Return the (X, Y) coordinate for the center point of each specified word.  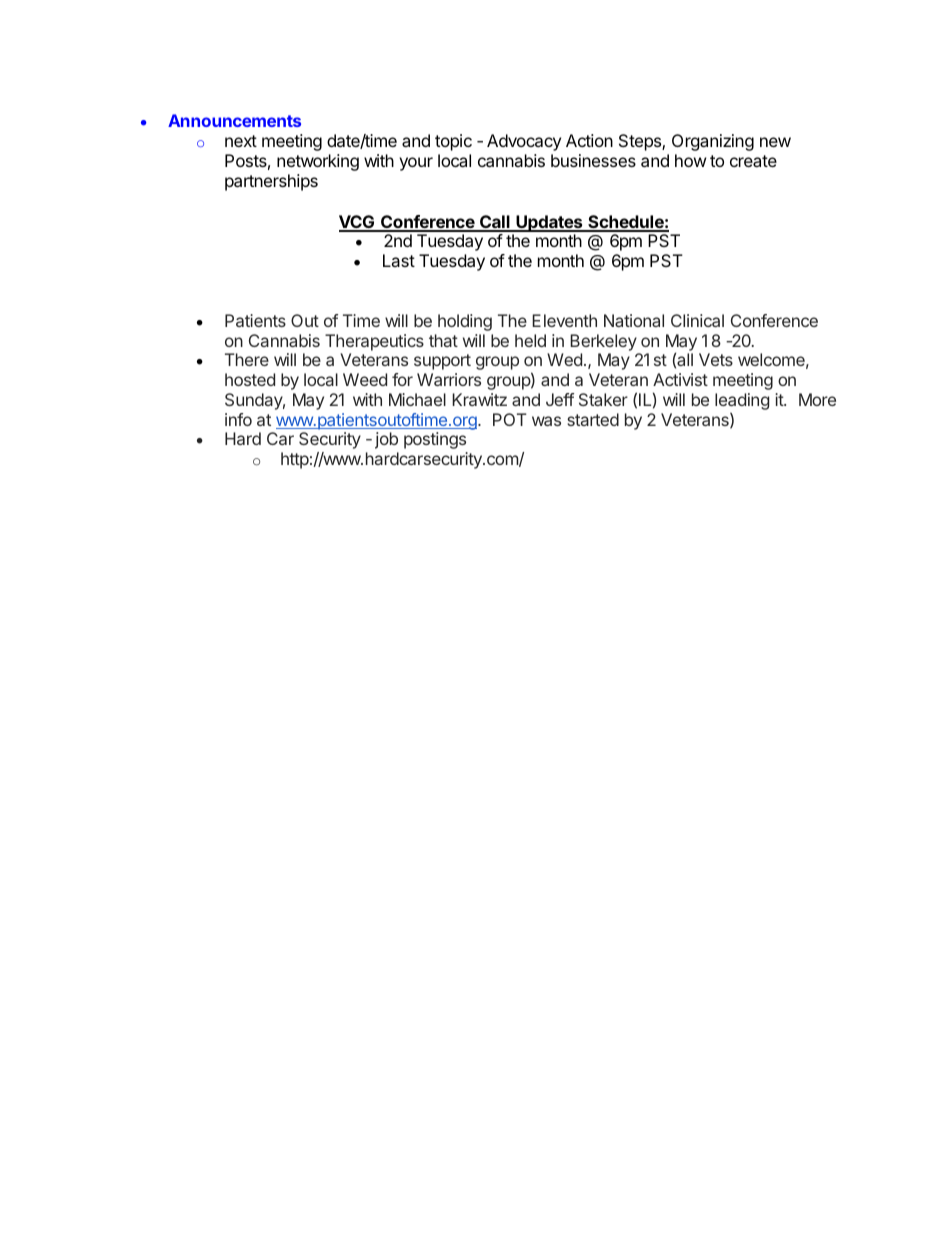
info (238, 419)
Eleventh (564, 320)
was (546, 421)
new (775, 142)
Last (399, 260)
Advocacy (524, 142)
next (241, 141)
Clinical (697, 320)
